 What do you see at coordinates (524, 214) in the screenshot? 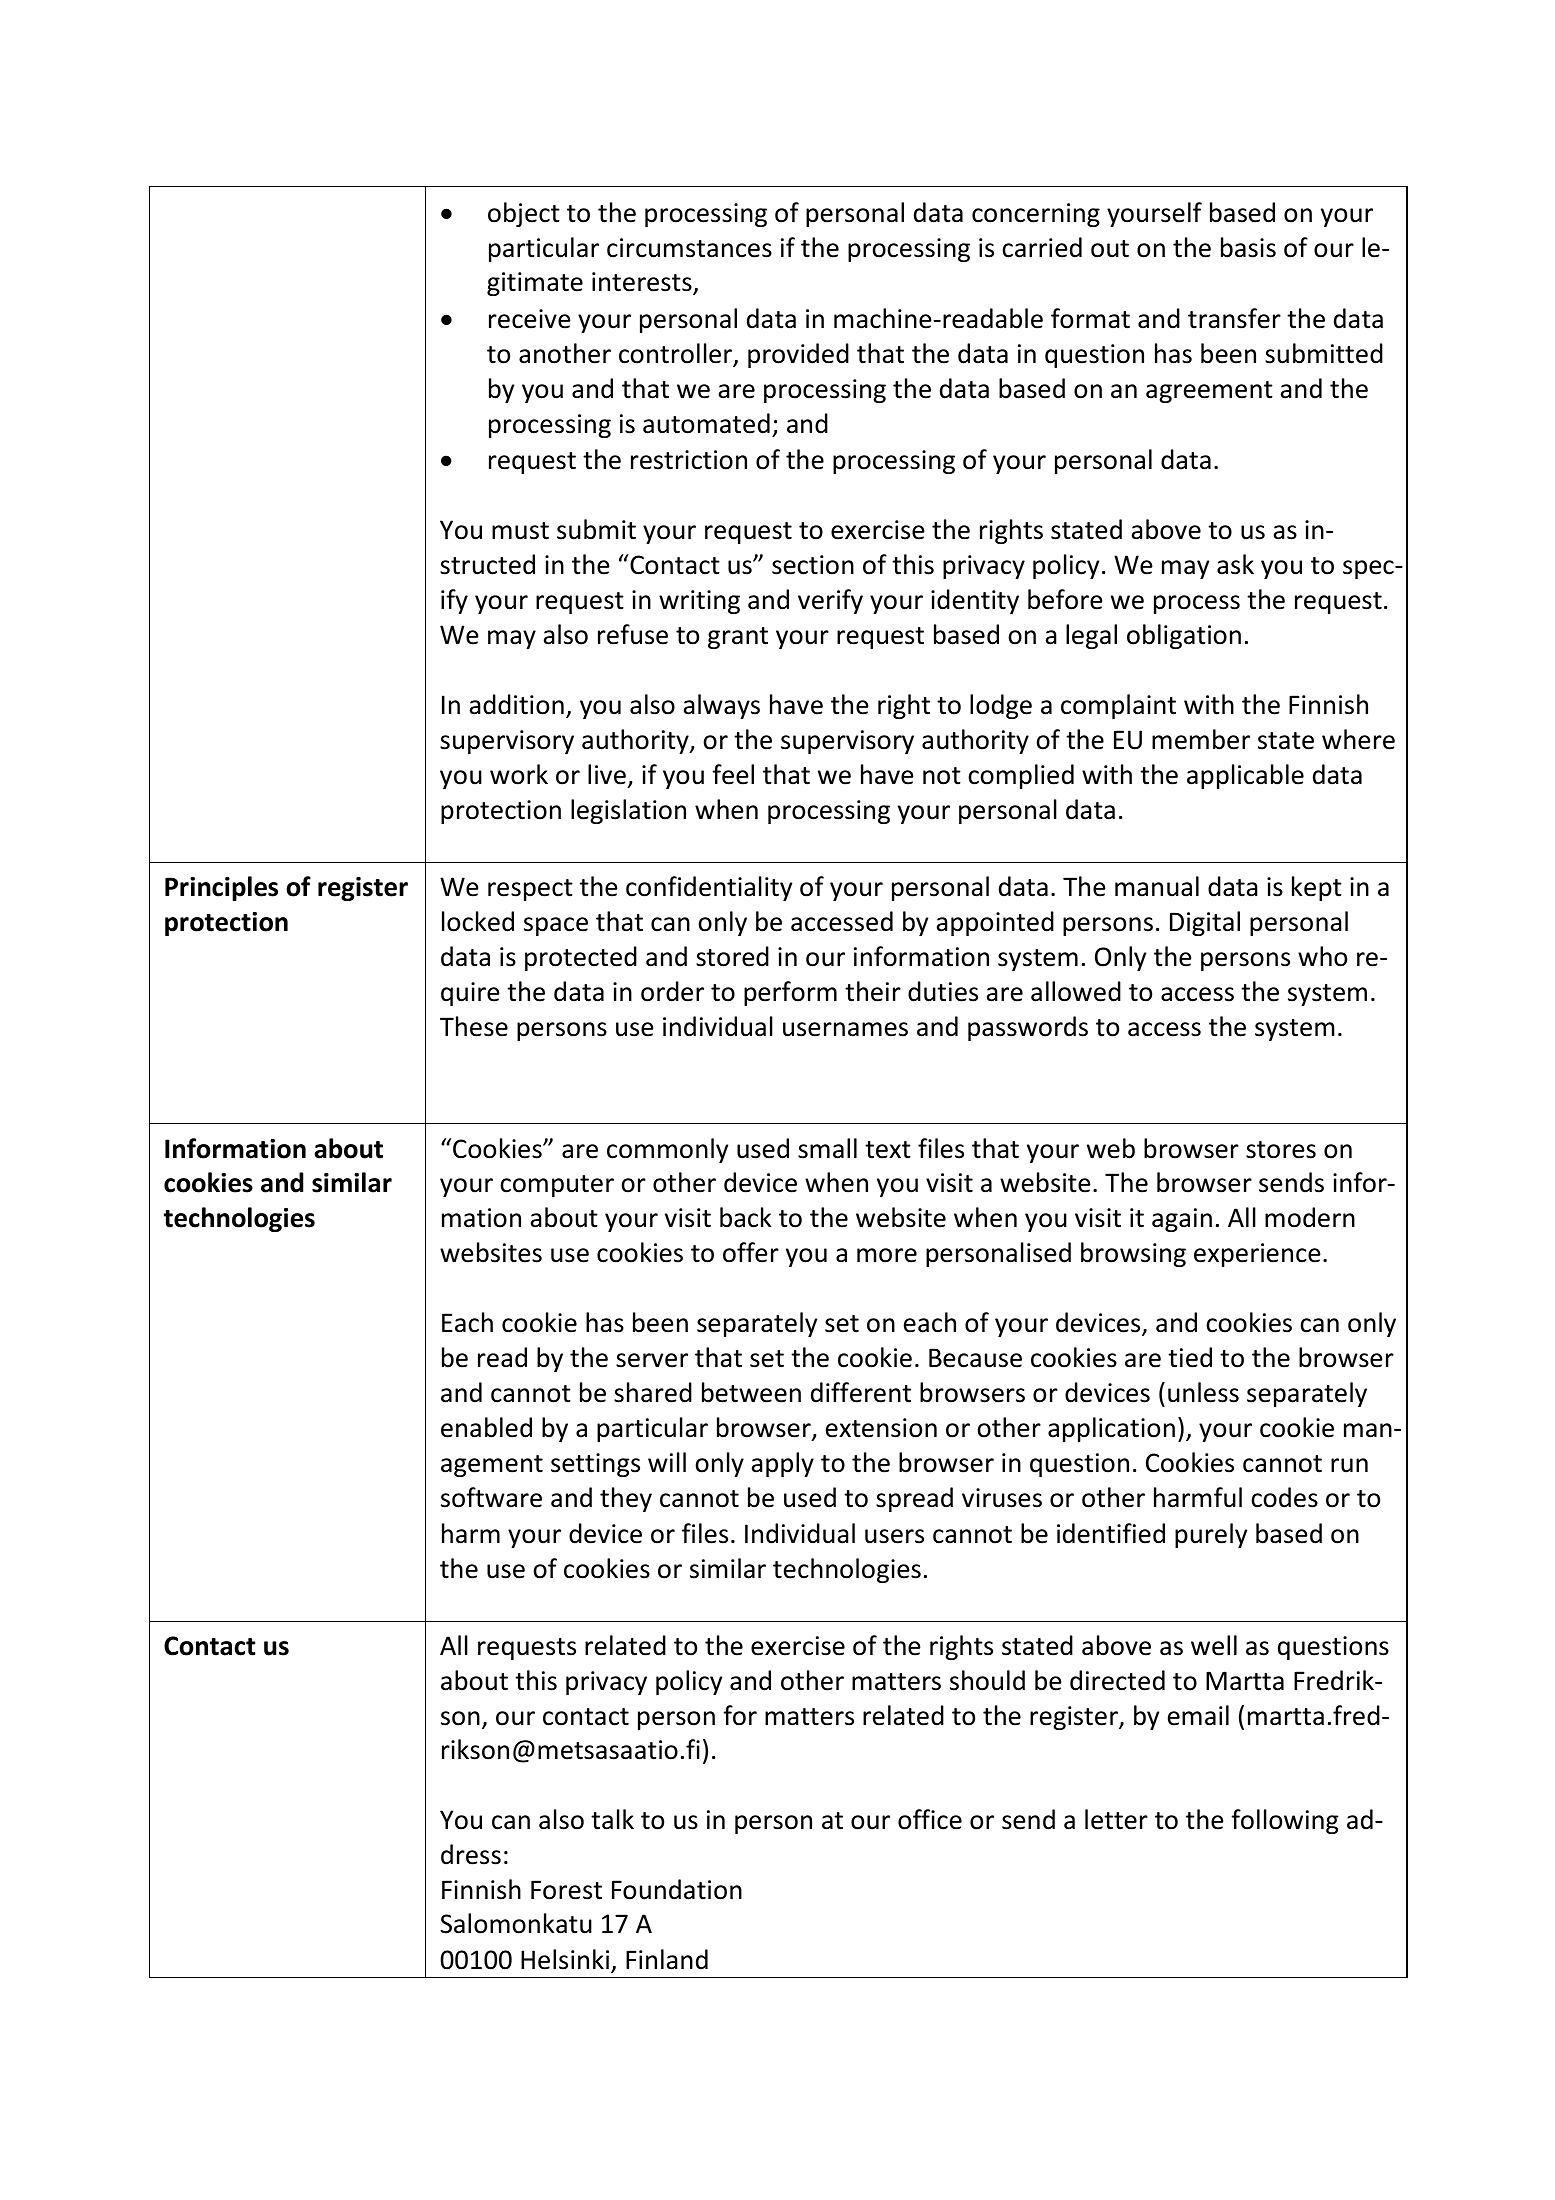
I see `object` at bounding box center [524, 214].
